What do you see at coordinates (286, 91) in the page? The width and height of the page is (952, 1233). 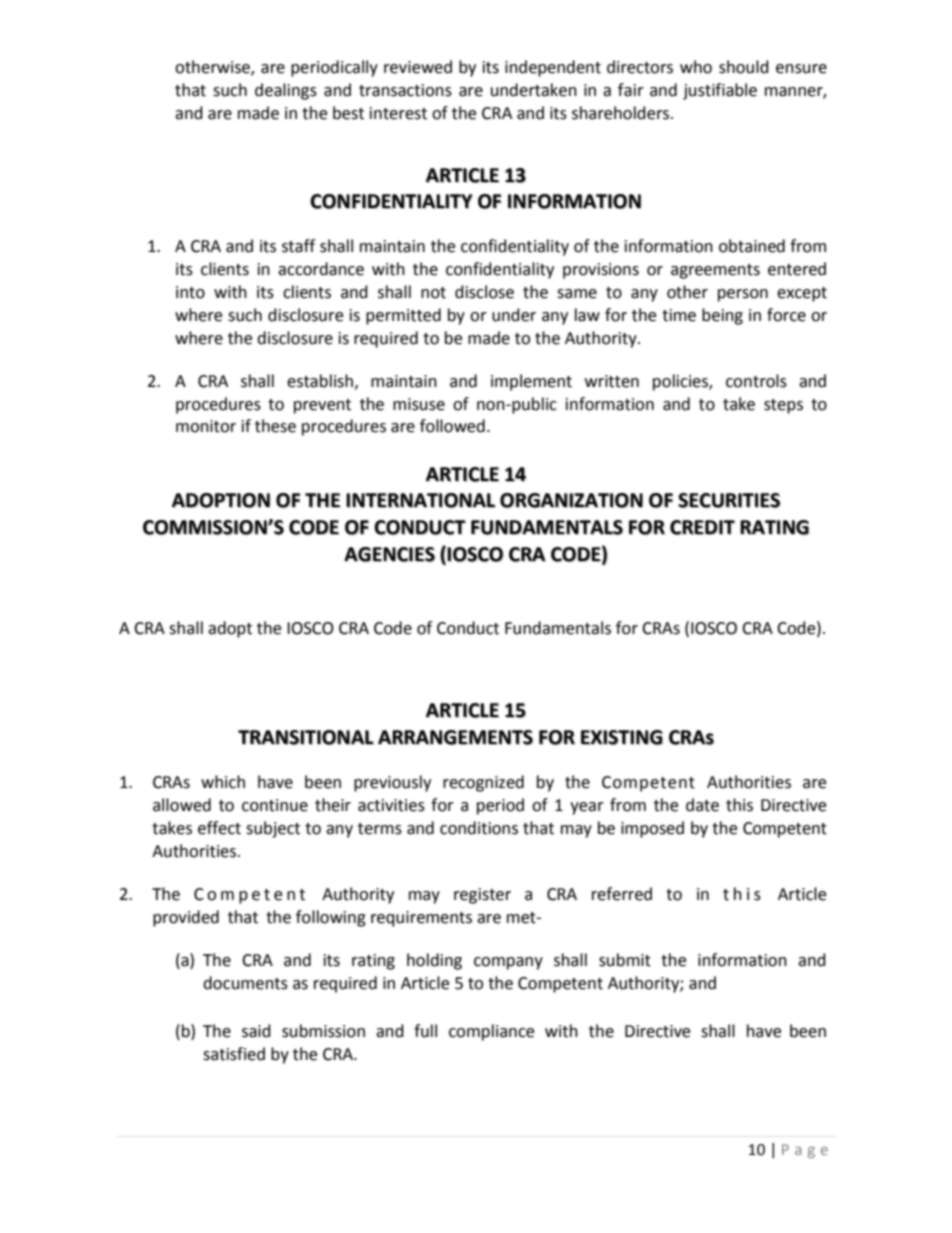 I see `dealings` at bounding box center [286, 91].
